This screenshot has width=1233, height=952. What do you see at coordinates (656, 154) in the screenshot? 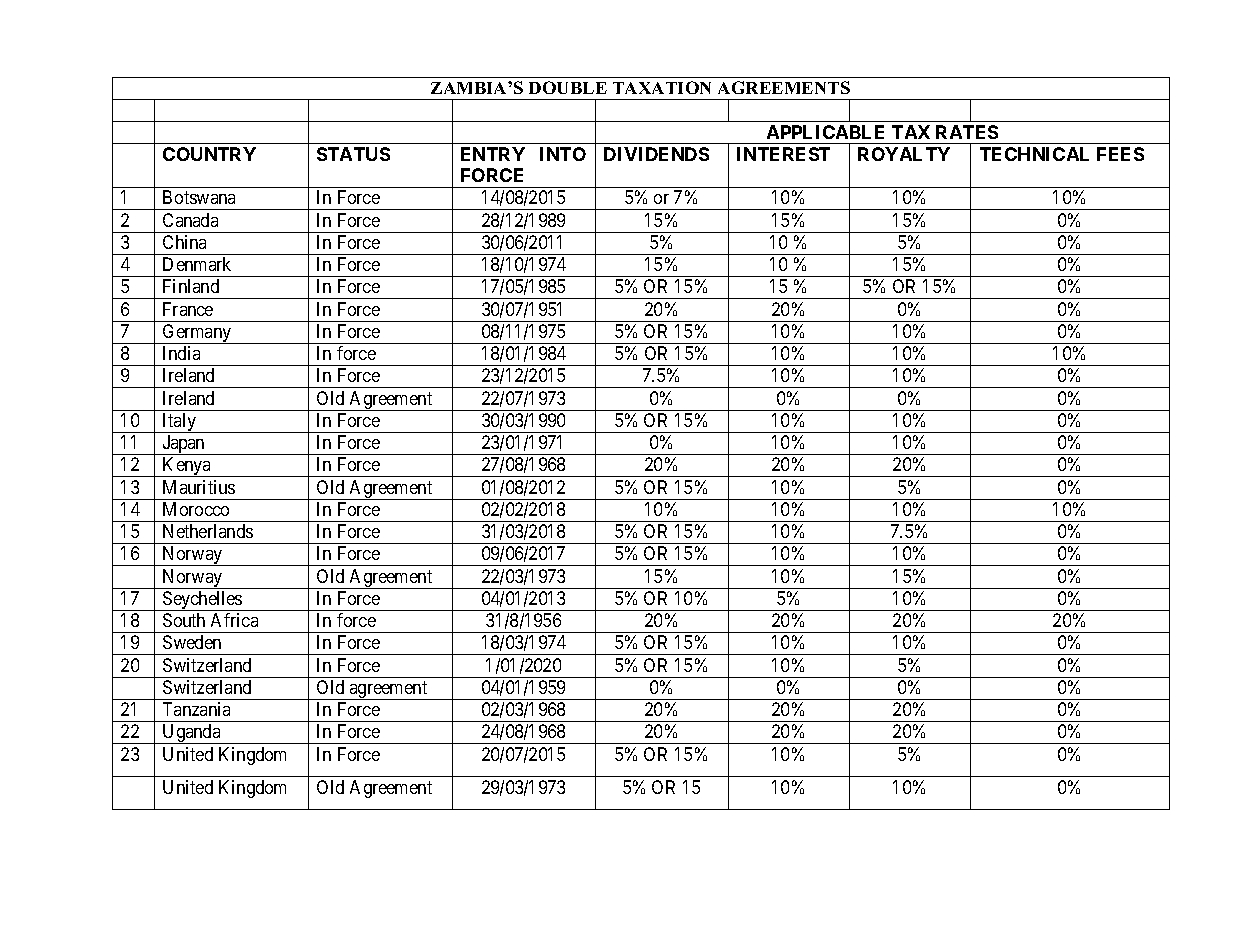
I see `DIVIDENDS` at bounding box center [656, 154].
